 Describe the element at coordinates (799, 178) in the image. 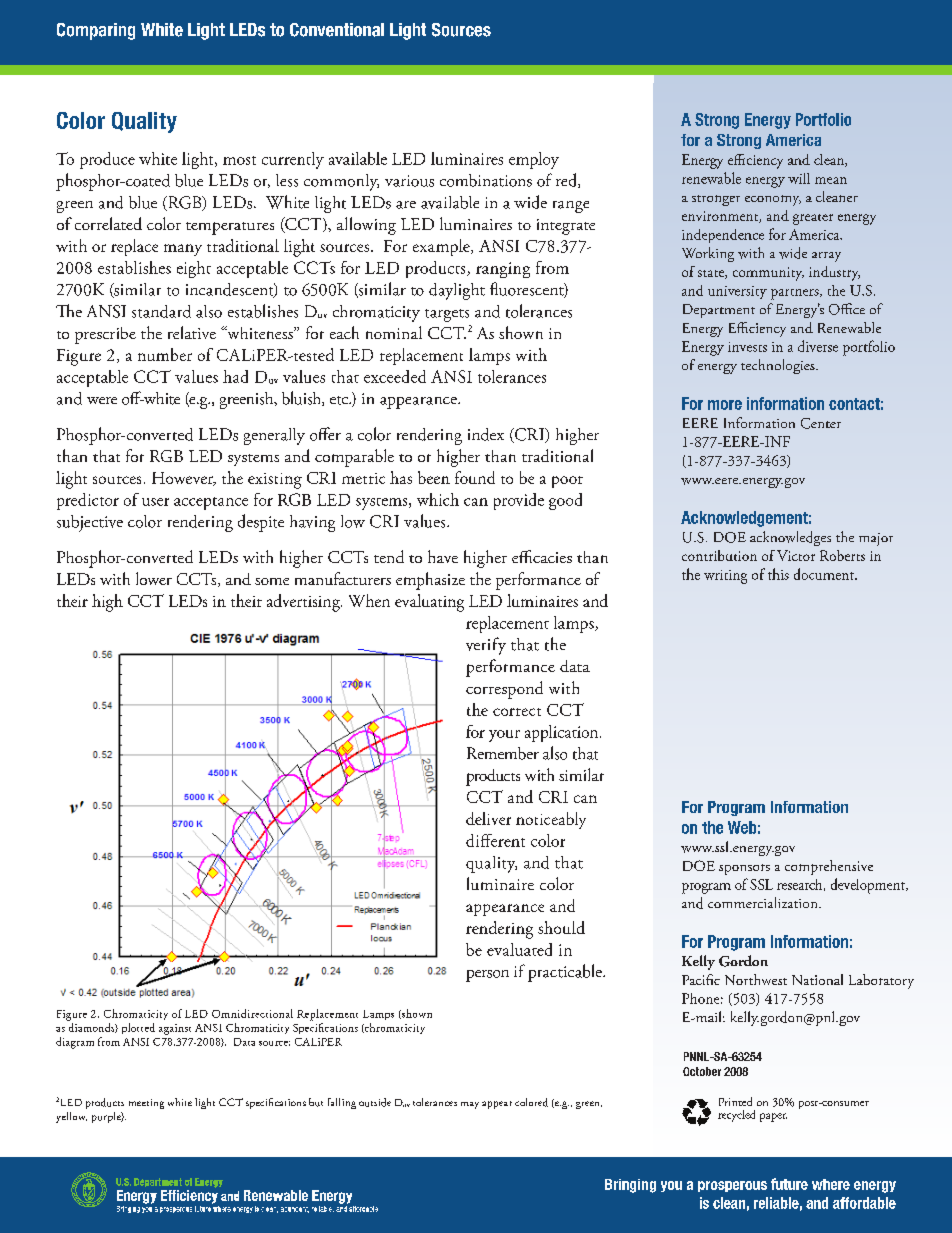

I see `will` at that location.
